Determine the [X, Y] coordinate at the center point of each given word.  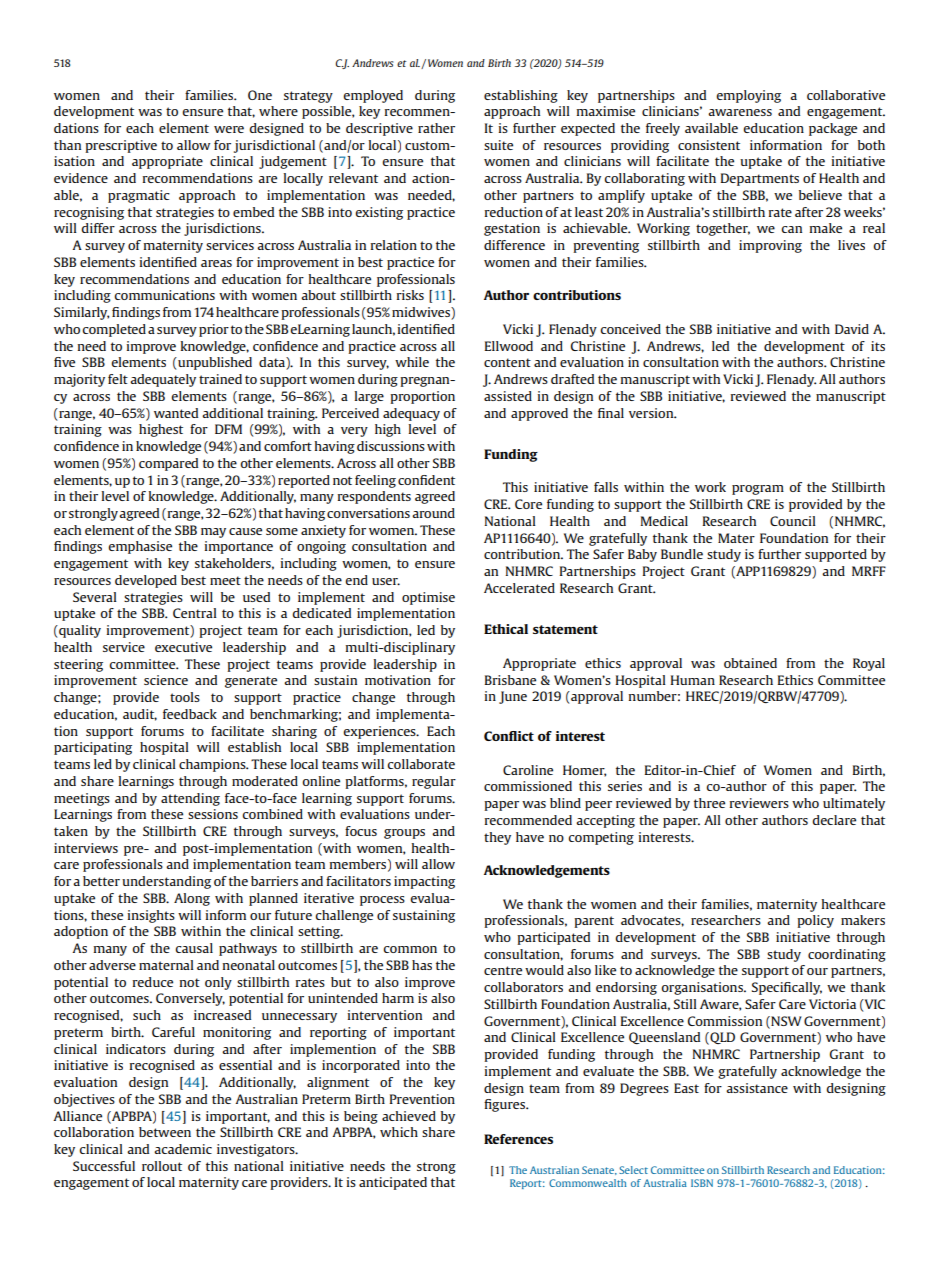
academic [183, 1149]
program [758, 490]
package [833, 129]
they [497, 838]
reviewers [759, 803]
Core [528, 504]
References [518, 1139]
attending [190, 799]
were [229, 129]
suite [498, 145]
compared [168, 464]
